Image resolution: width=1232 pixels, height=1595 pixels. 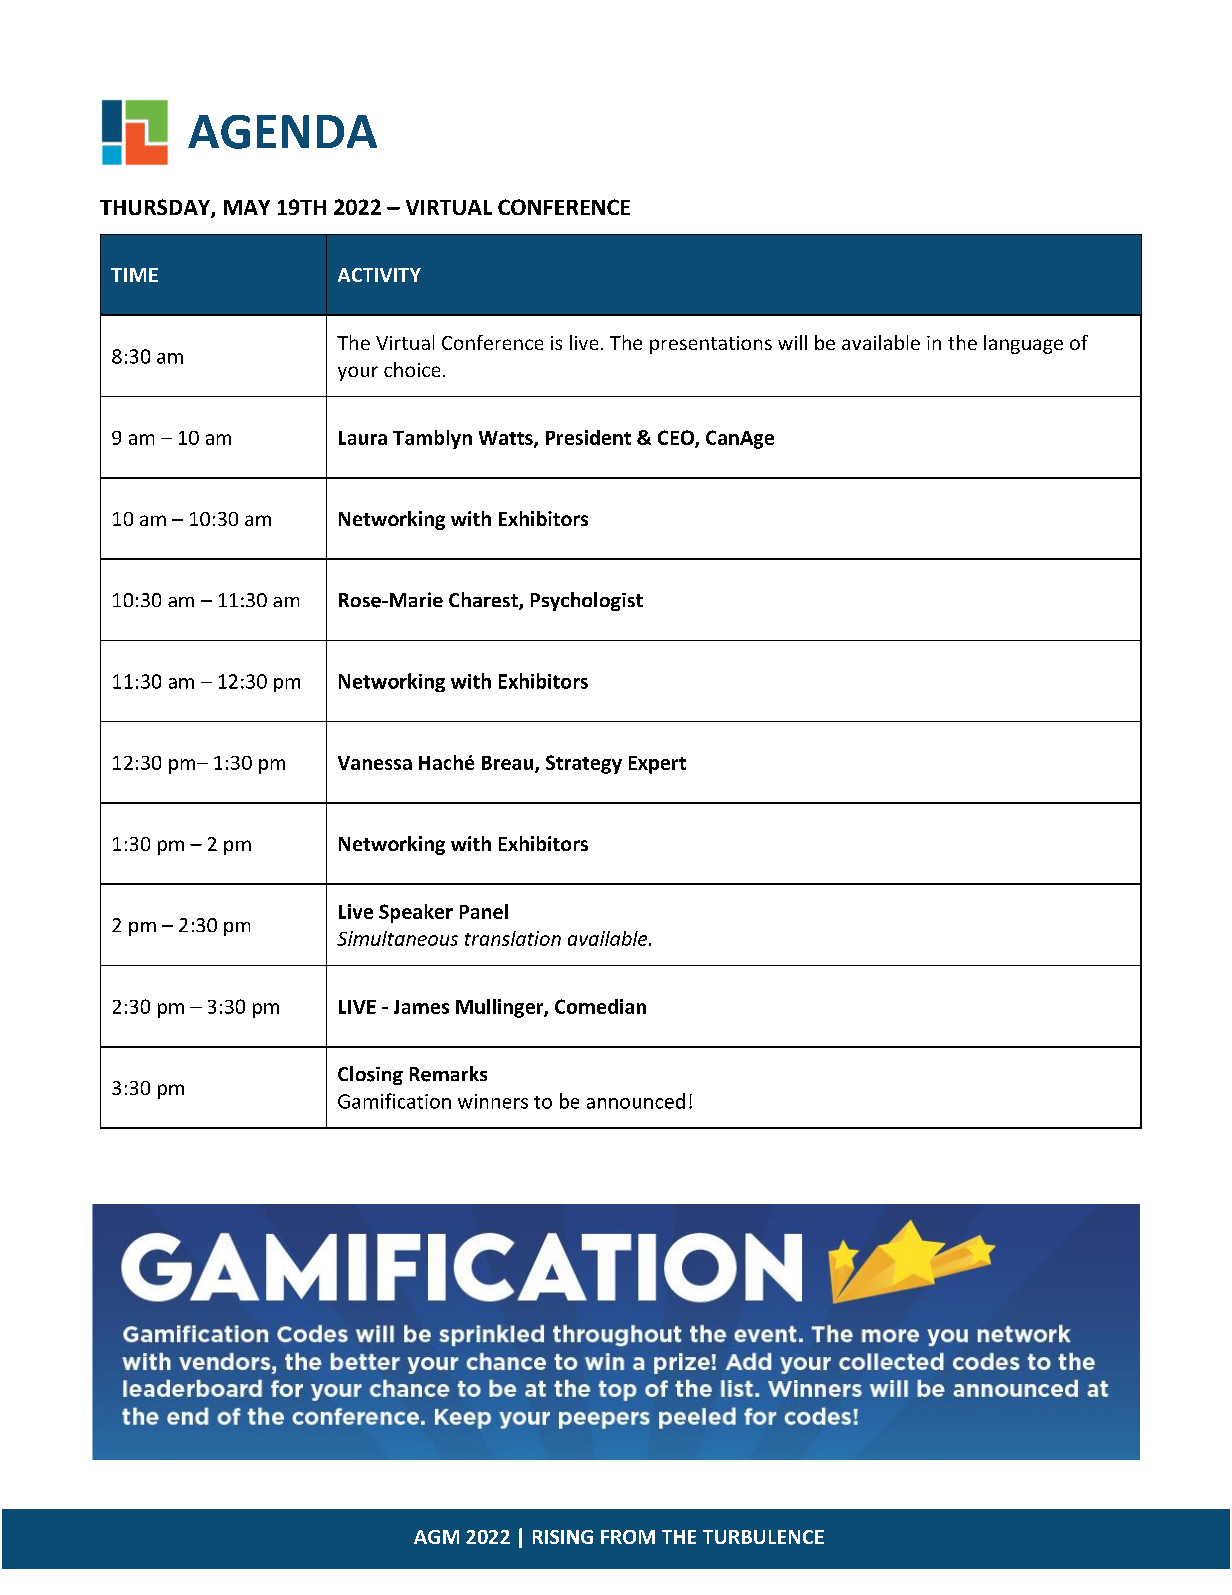 What do you see at coordinates (587, 601) in the screenshot?
I see `Psychologist` at bounding box center [587, 601].
